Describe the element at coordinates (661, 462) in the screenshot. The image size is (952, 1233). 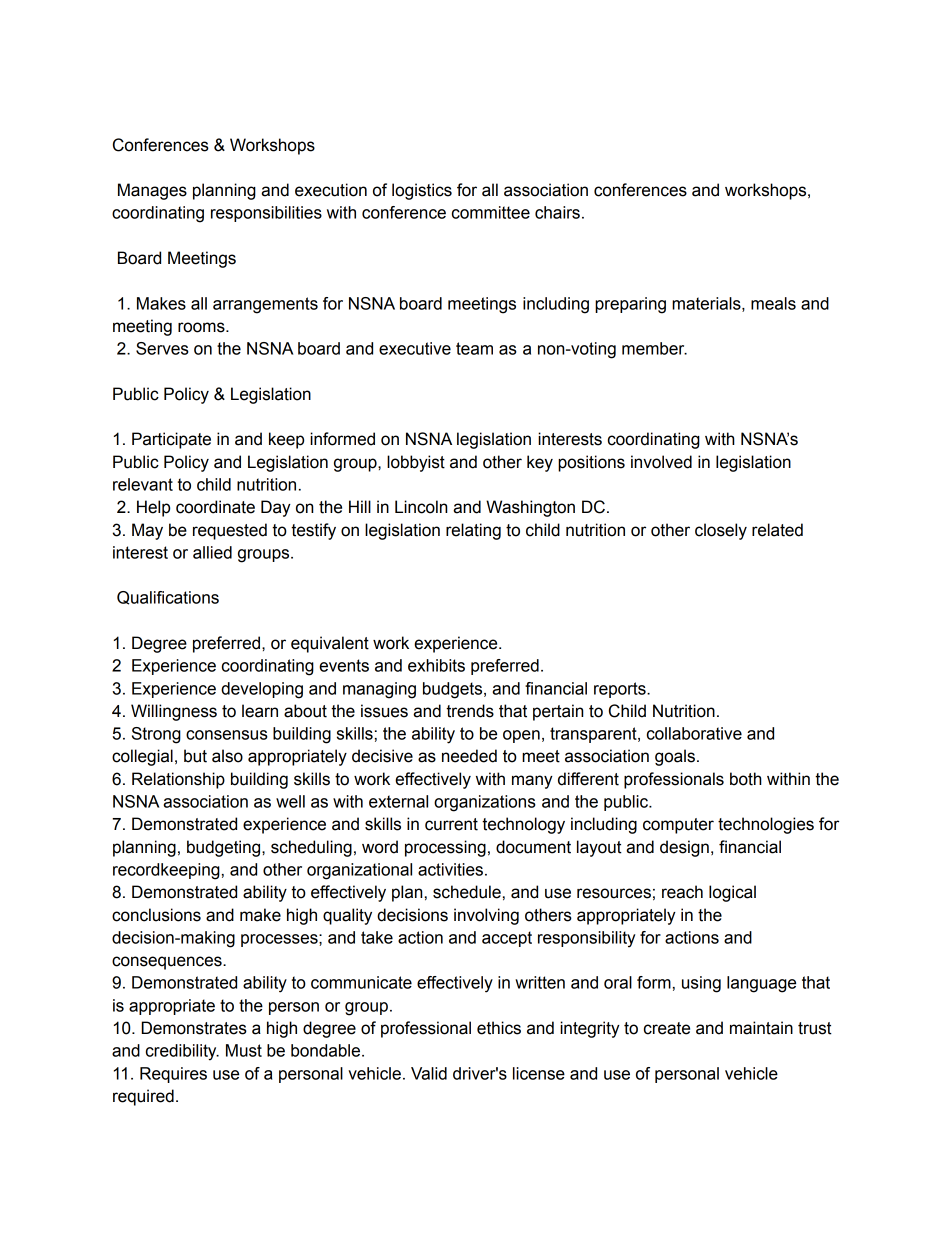
I see `involved` at that location.
